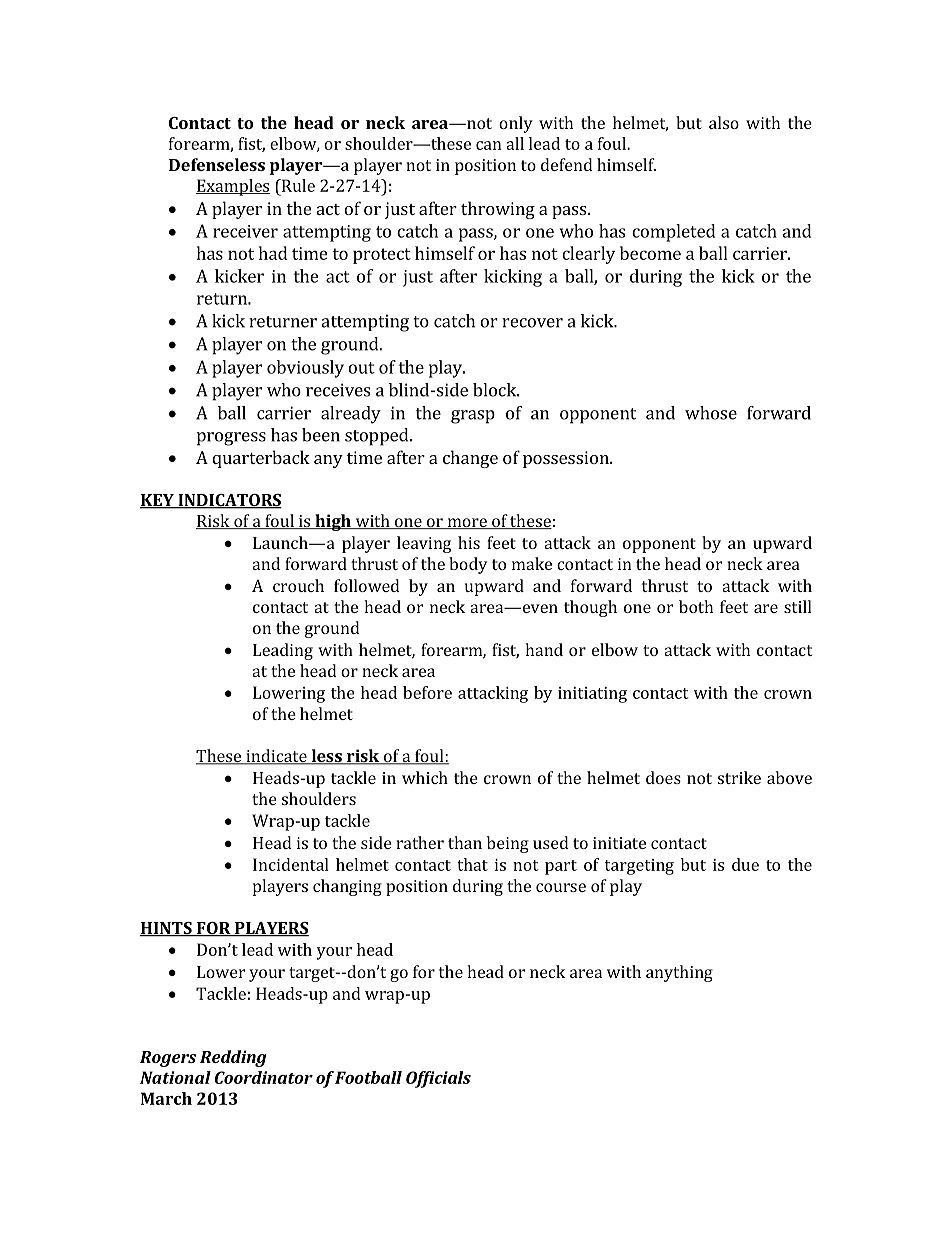 This screenshot has height=1233, width=952. Describe the element at coordinates (465, 842) in the screenshot. I see `than` at that location.
